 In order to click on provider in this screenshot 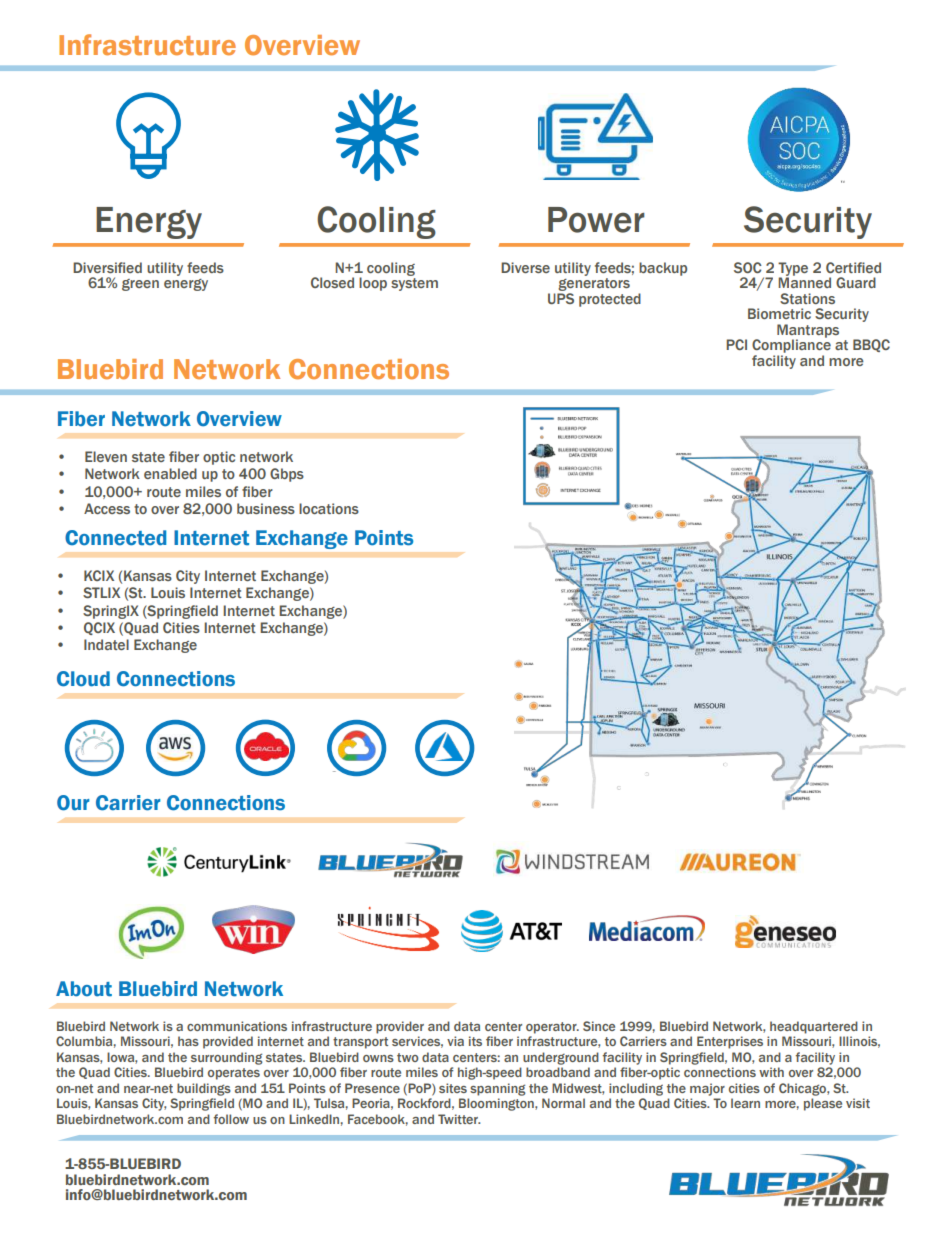, I will do `click(400, 1027)`.
